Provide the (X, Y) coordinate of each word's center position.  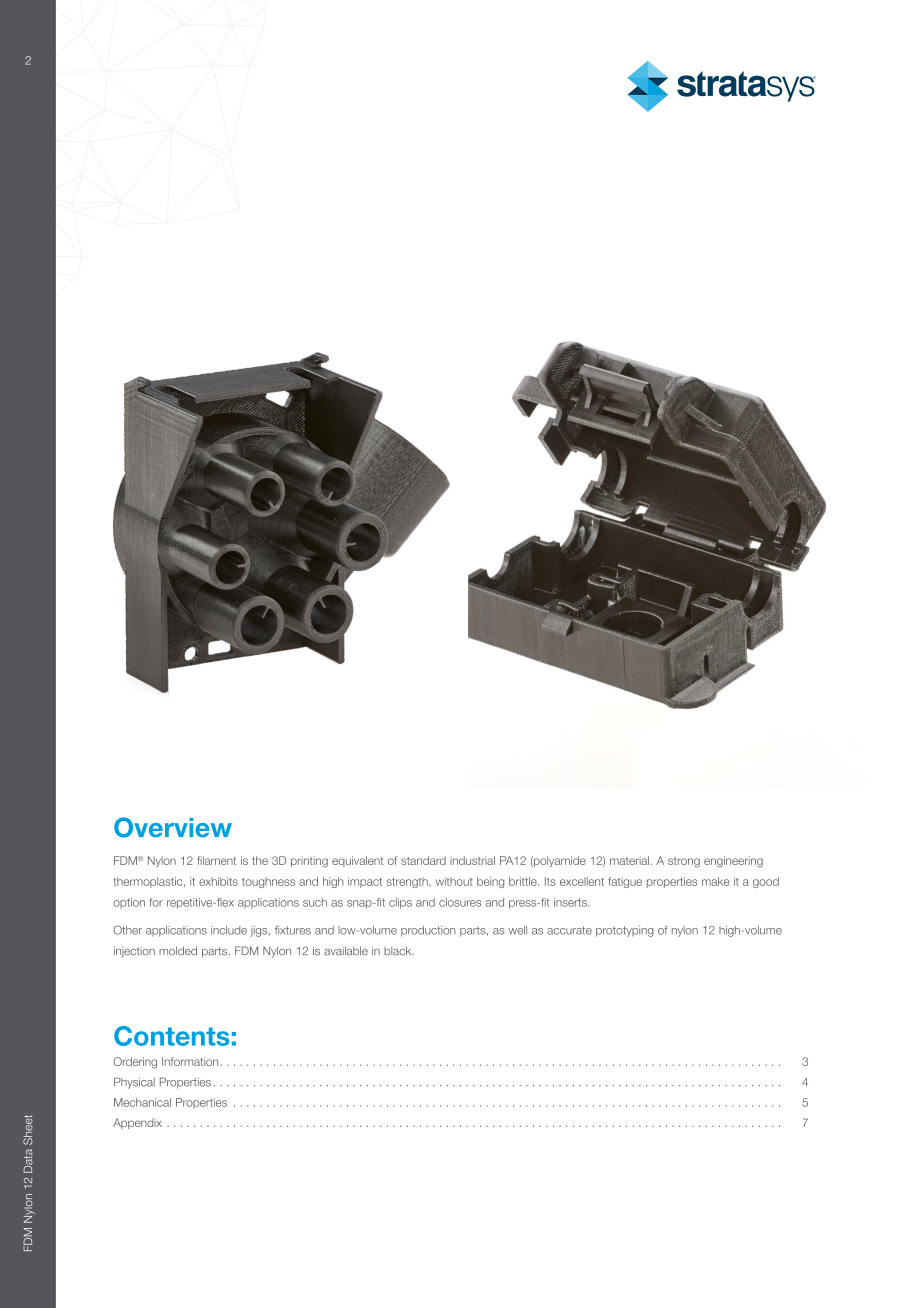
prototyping (625, 931)
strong (684, 862)
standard (423, 860)
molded (178, 950)
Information (190, 1061)
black (399, 950)
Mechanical (142, 1102)
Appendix (137, 1123)
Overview (173, 827)
